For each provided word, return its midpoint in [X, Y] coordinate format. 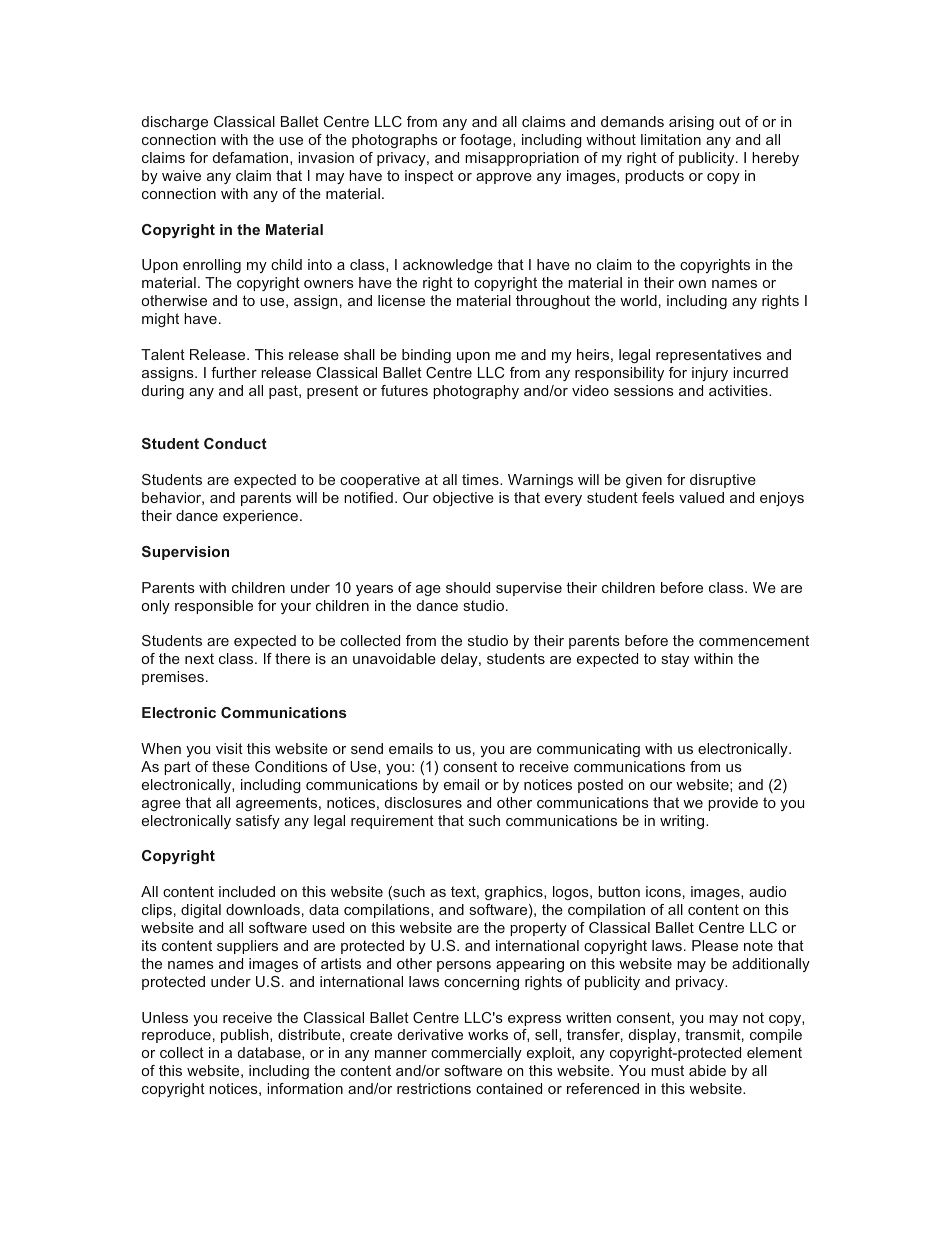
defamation [252, 158]
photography [476, 392]
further [234, 372]
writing [683, 822]
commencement [754, 640]
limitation [671, 139]
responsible [214, 607]
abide [707, 1070]
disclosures [423, 802]
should [468, 587]
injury [710, 374]
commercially [476, 1054]
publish [246, 1036]
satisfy [258, 822]
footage [487, 141]
